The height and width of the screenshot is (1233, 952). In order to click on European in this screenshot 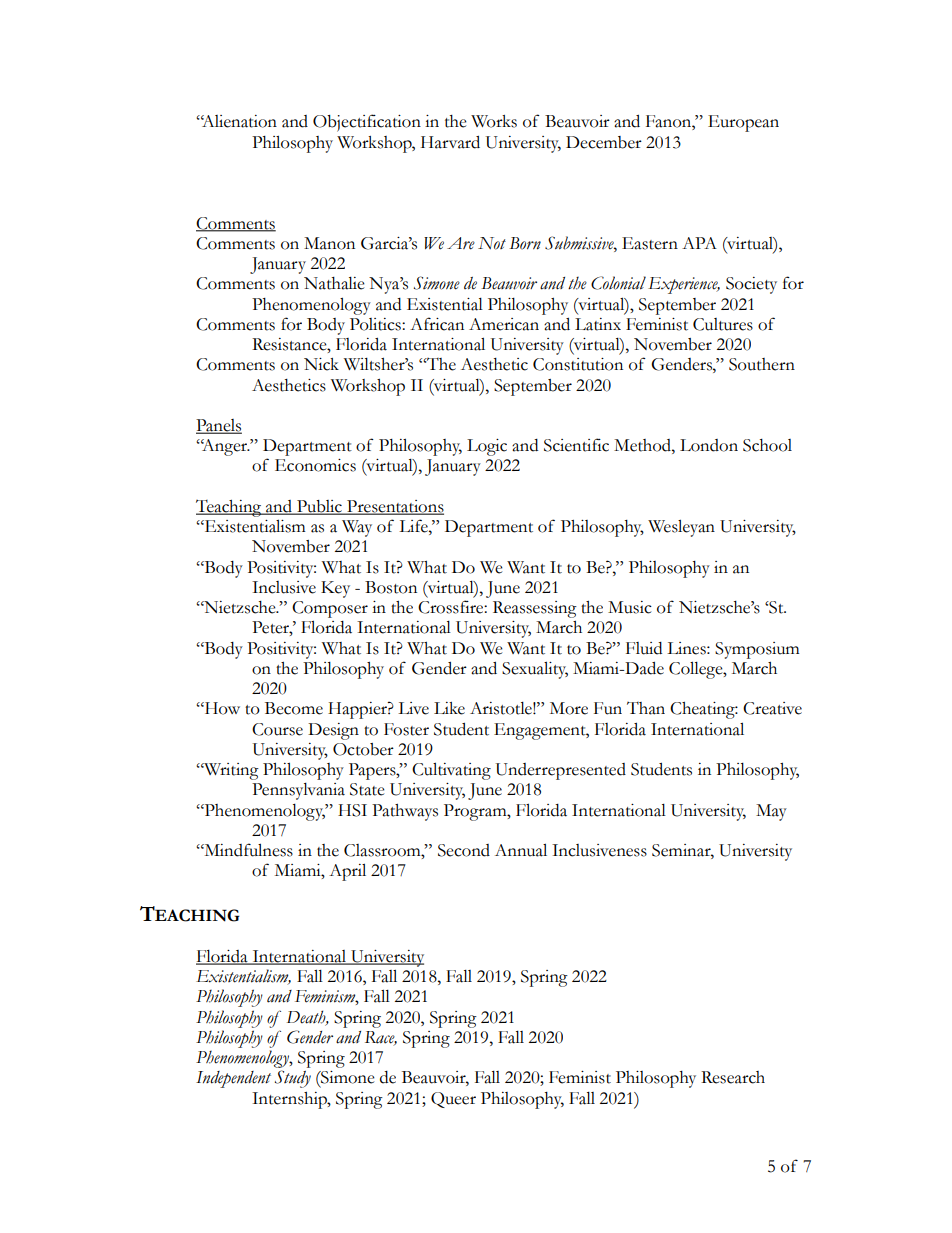, I will do `click(743, 123)`.
